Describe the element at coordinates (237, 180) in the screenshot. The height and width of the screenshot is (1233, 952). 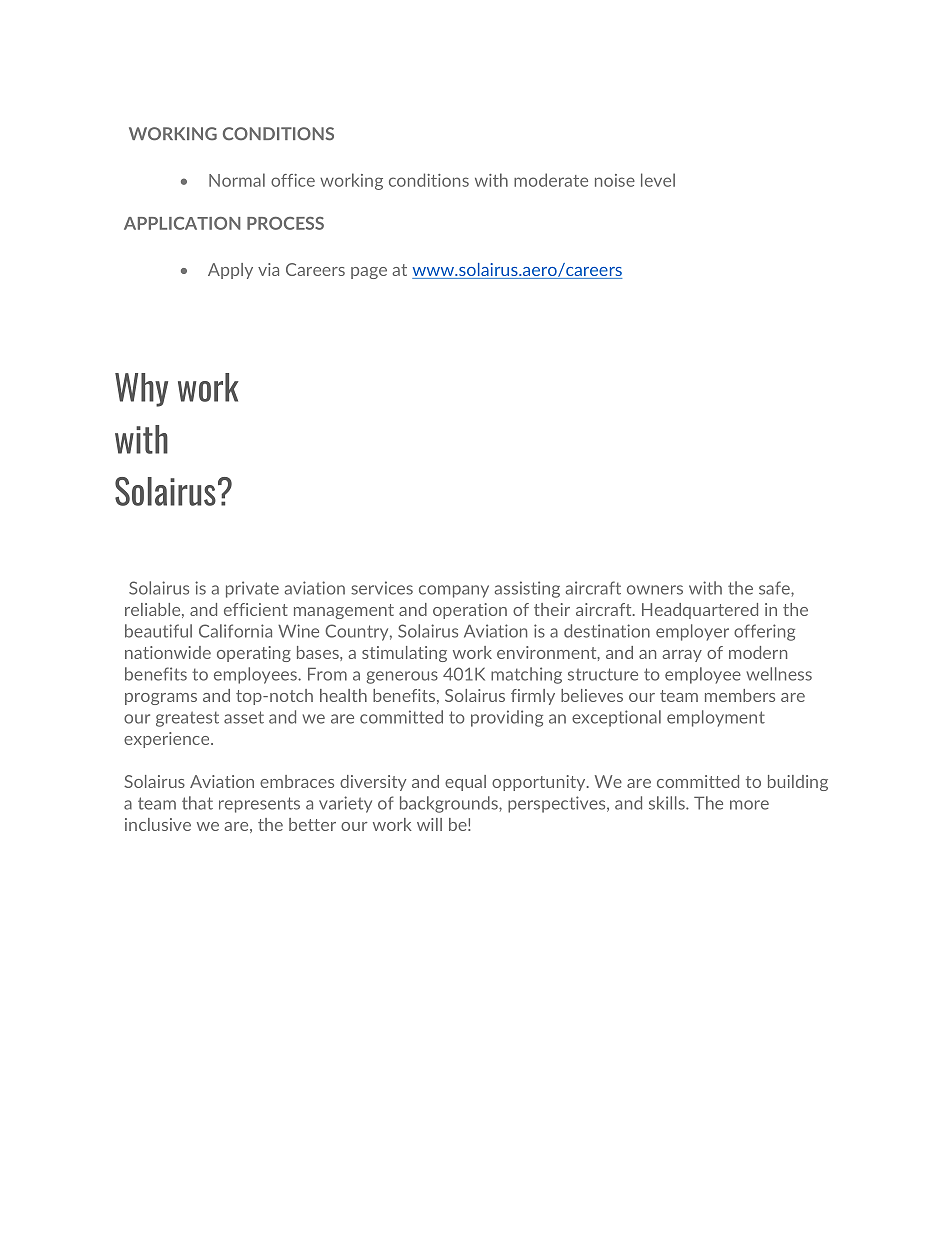
I see `Normal` at that location.
